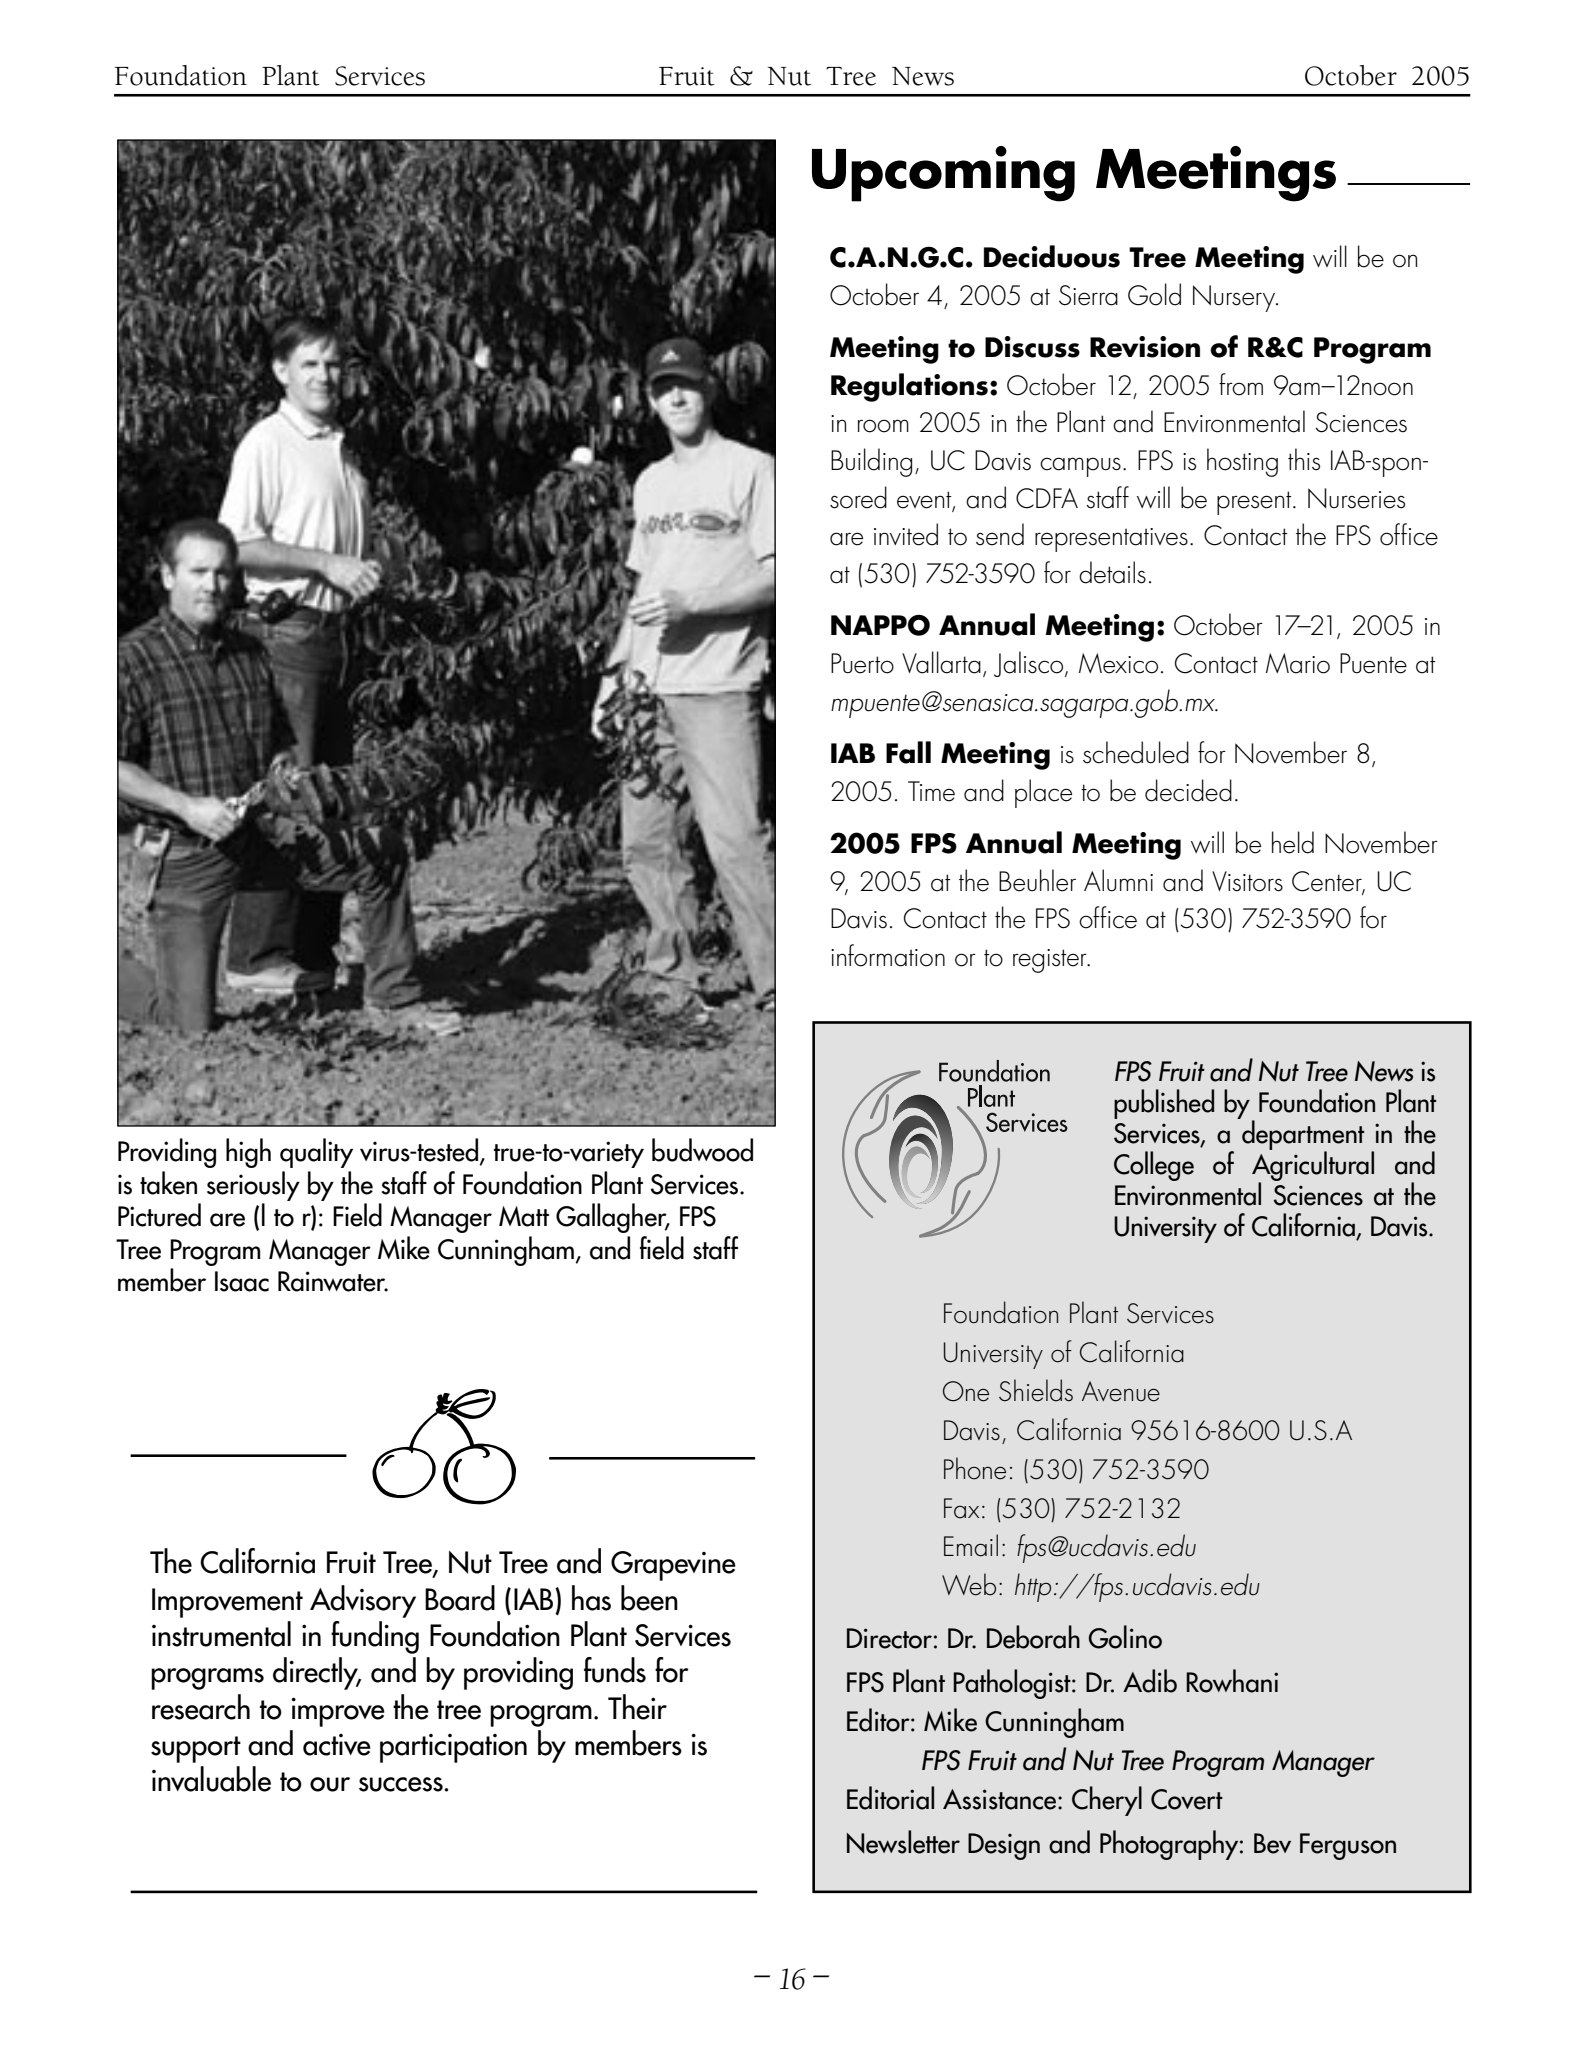  I want to click on Rainwater, so click(333, 1281).
